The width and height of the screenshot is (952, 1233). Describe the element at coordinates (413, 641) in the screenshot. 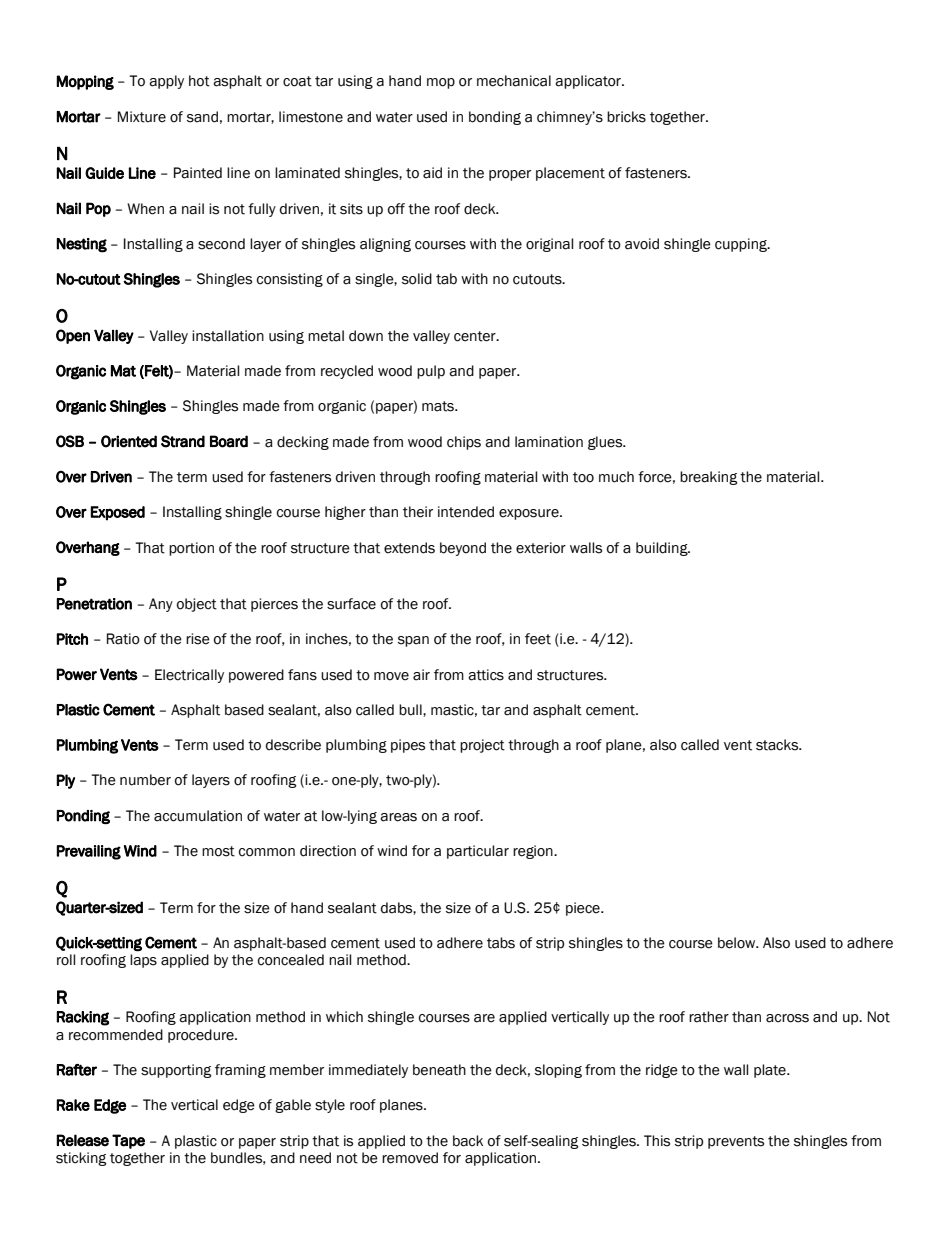

I see `span` at that location.
